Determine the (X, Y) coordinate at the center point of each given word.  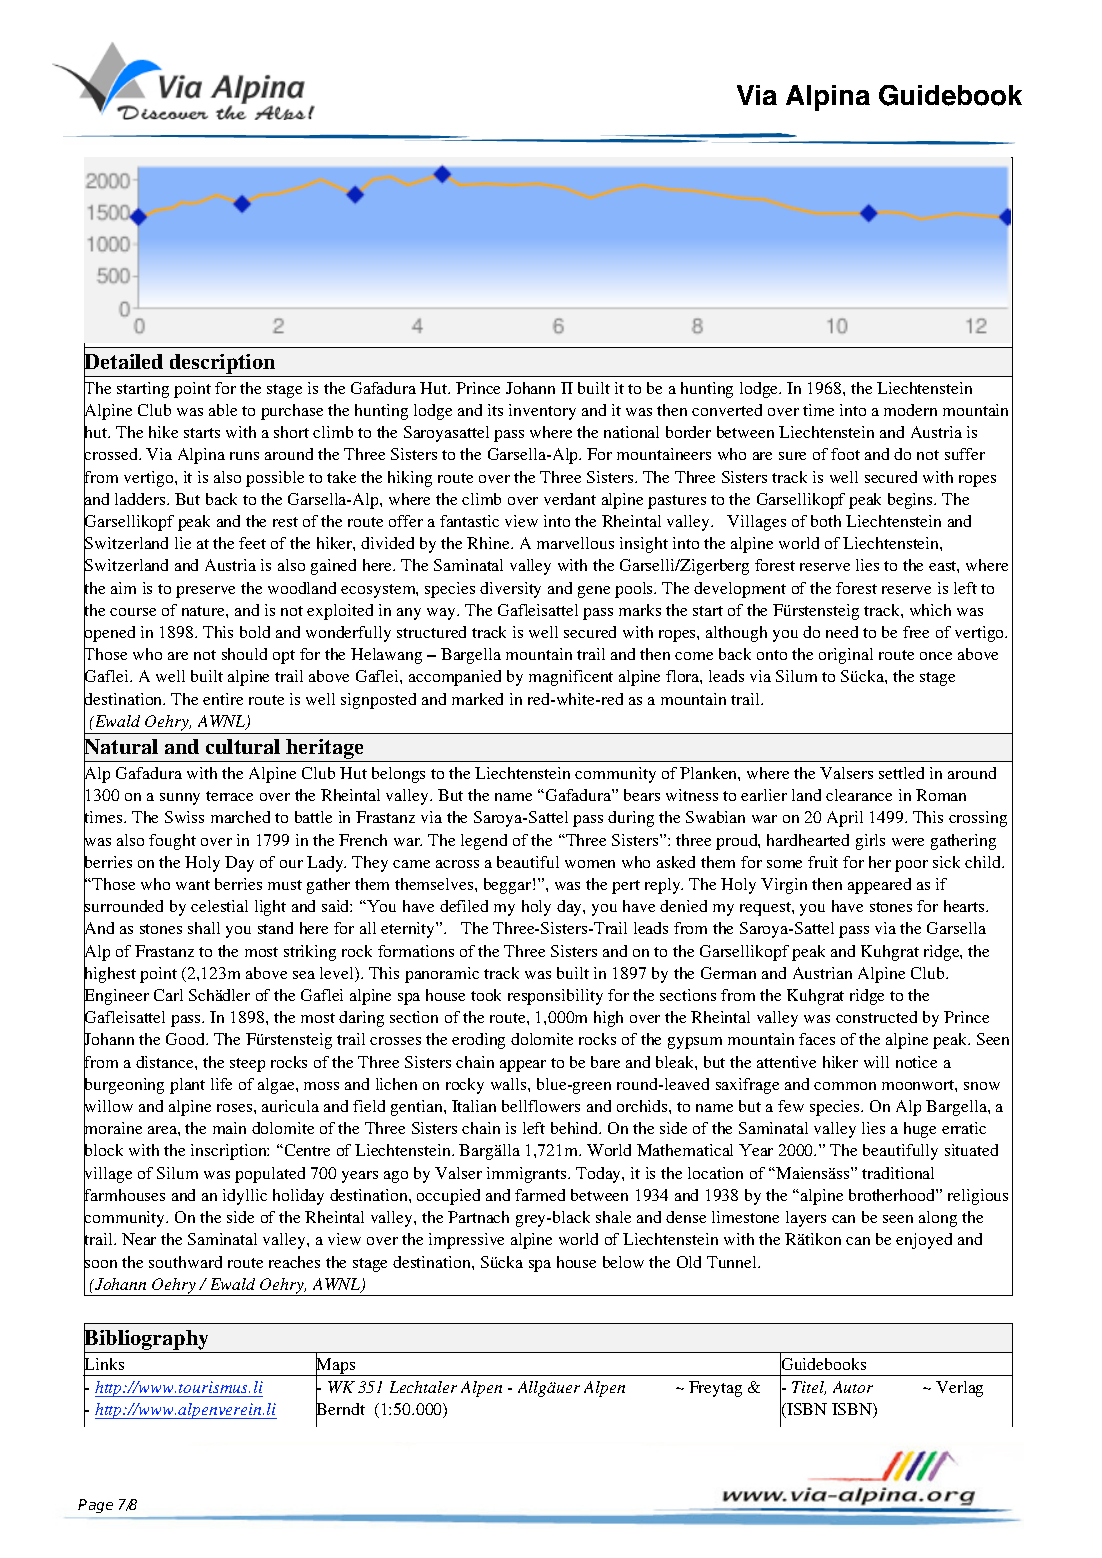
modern (910, 410)
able (223, 410)
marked (477, 699)
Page (95, 1506)
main (229, 1128)
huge (920, 1130)
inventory (542, 412)
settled (901, 773)
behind (576, 1128)
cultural (243, 746)
